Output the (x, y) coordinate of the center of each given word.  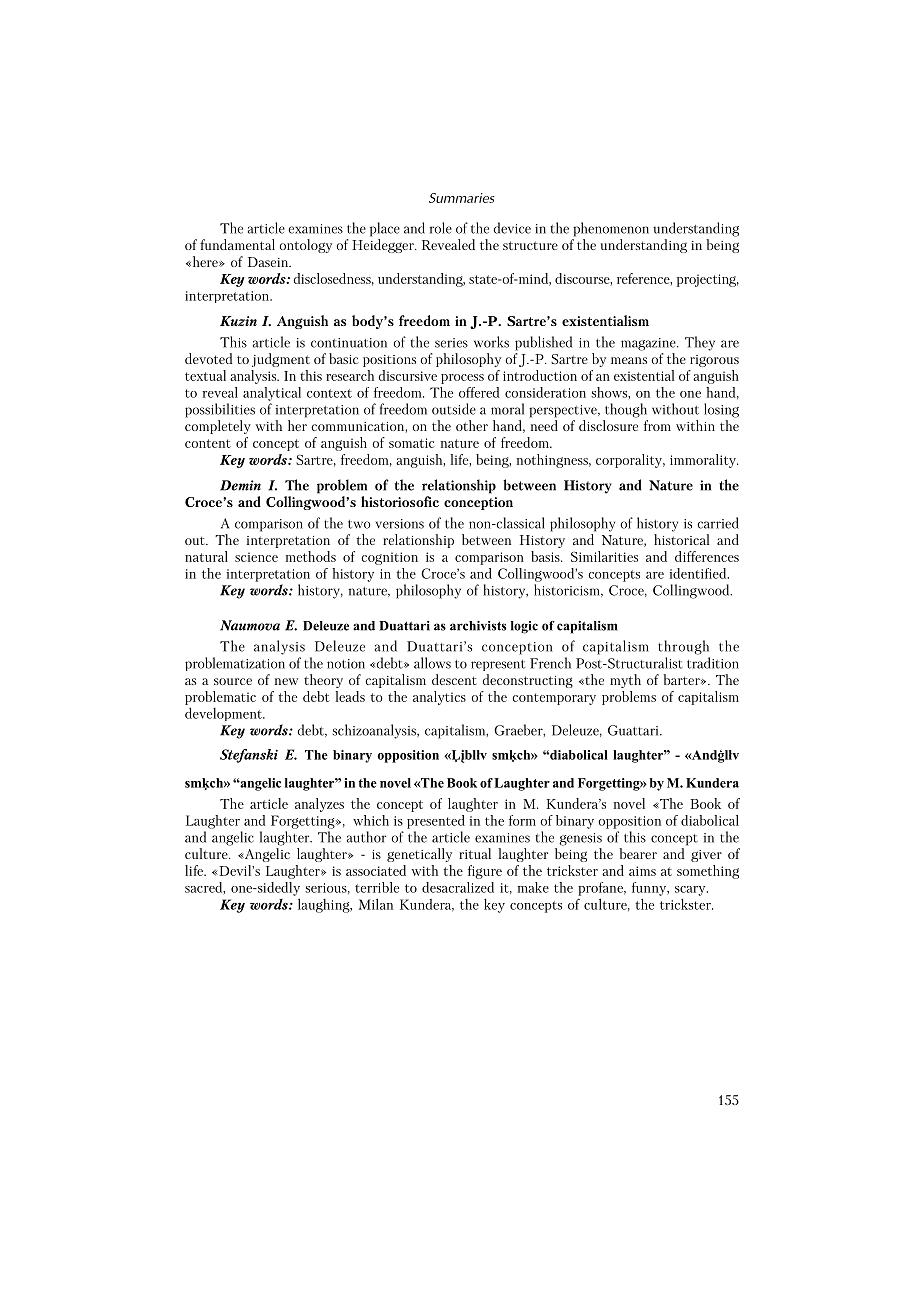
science (256, 557)
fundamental (237, 244)
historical (681, 539)
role (441, 228)
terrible (377, 887)
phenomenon (611, 229)
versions (400, 524)
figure (485, 872)
